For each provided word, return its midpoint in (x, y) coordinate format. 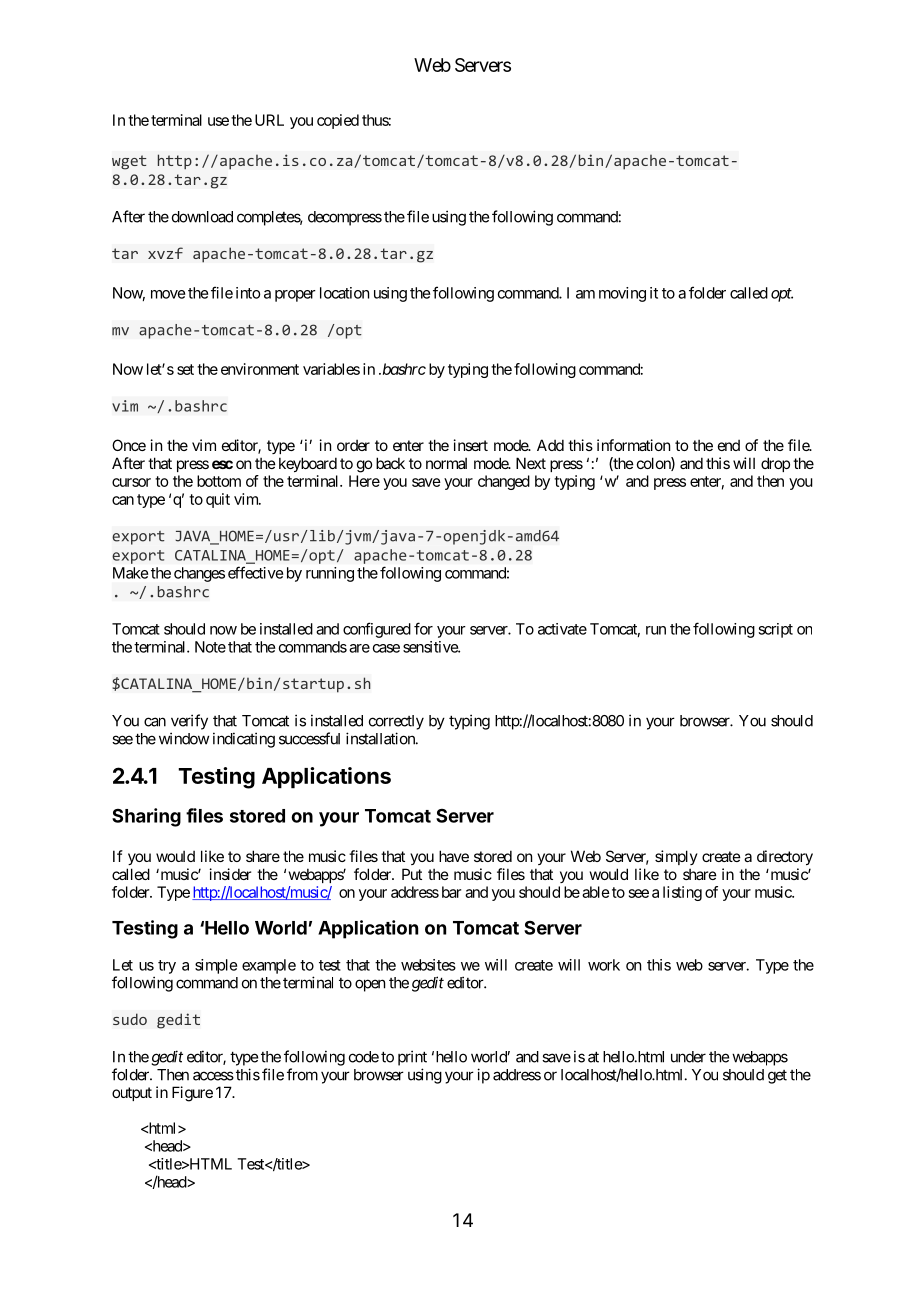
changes (199, 574)
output (132, 1094)
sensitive (431, 647)
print (412, 1058)
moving (622, 294)
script (775, 630)
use (218, 121)
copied (338, 121)
